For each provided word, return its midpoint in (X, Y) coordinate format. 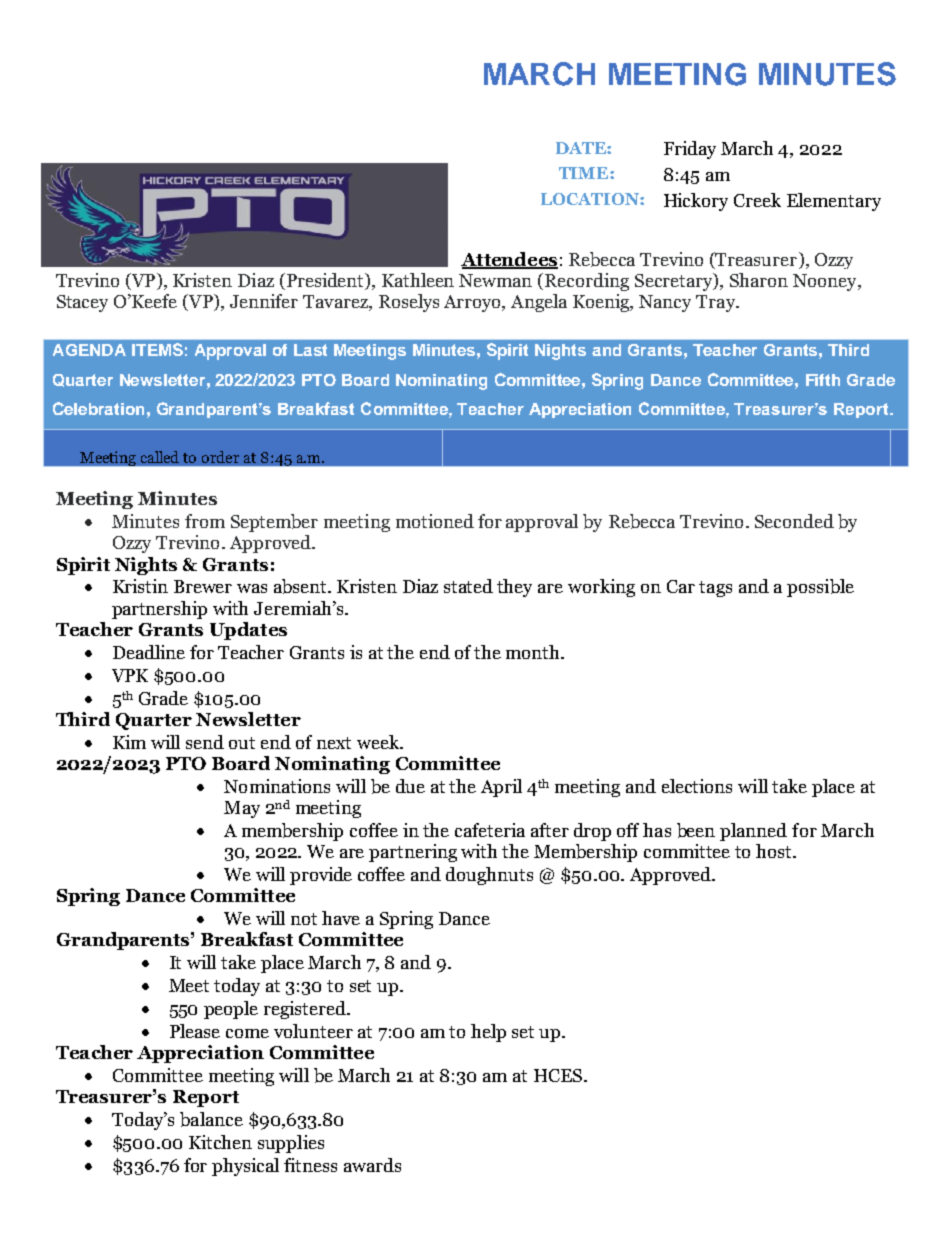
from (205, 521)
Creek (757, 200)
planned (753, 832)
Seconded (794, 521)
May (242, 809)
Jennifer (264, 301)
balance (211, 1119)
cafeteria (490, 830)
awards (372, 1165)
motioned (435, 521)
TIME (585, 173)
